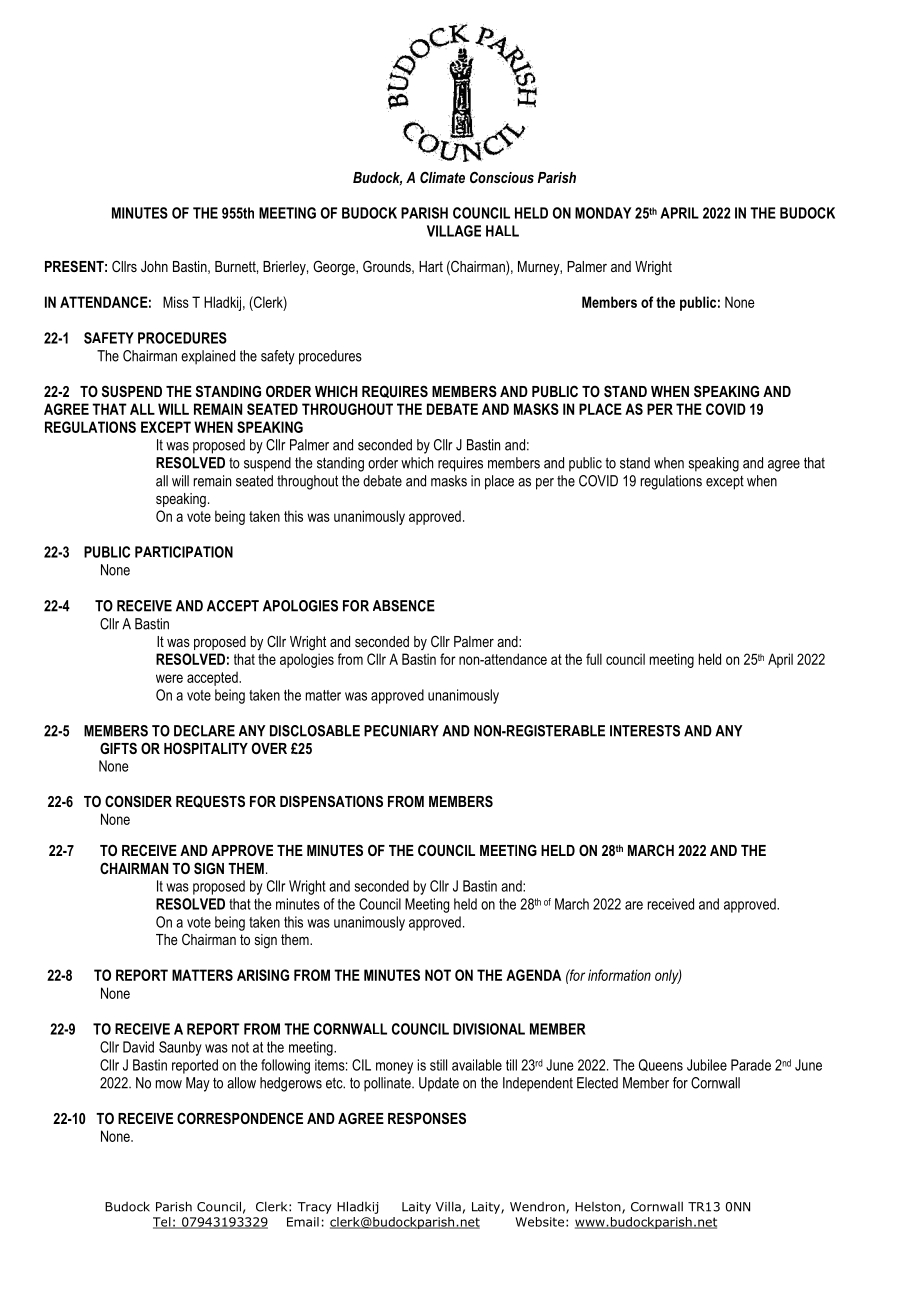  I want to click on Hart, so click(431, 266).
